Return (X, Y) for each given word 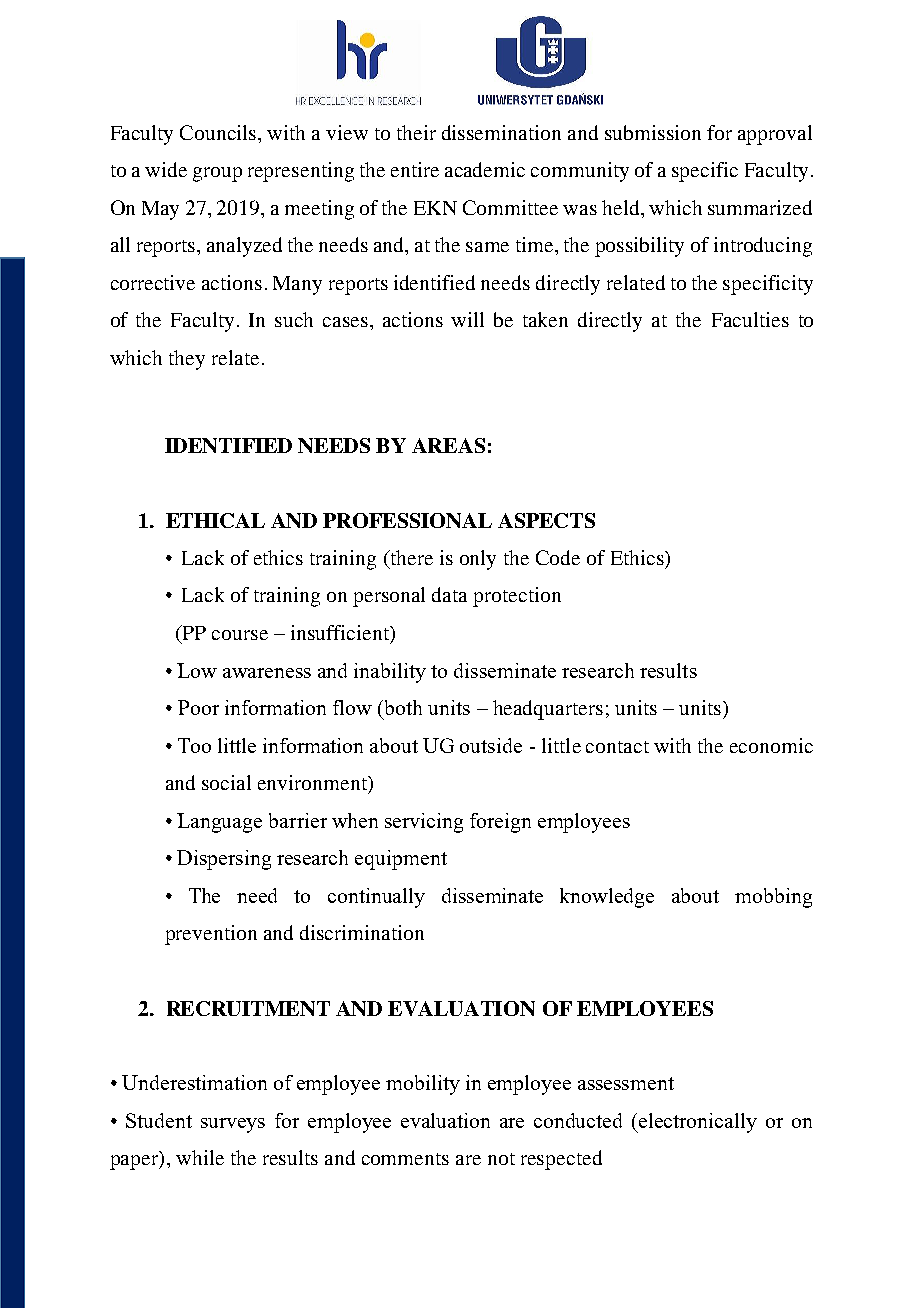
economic (771, 745)
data (449, 594)
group (217, 174)
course (240, 635)
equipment (401, 860)
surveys (233, 1125)
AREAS (448, 445)
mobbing (773, 898)
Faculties (750, 319)
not (501, 1159)
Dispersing (224, 860)
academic (485, 169)
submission (653, 132)
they (187, 360)
